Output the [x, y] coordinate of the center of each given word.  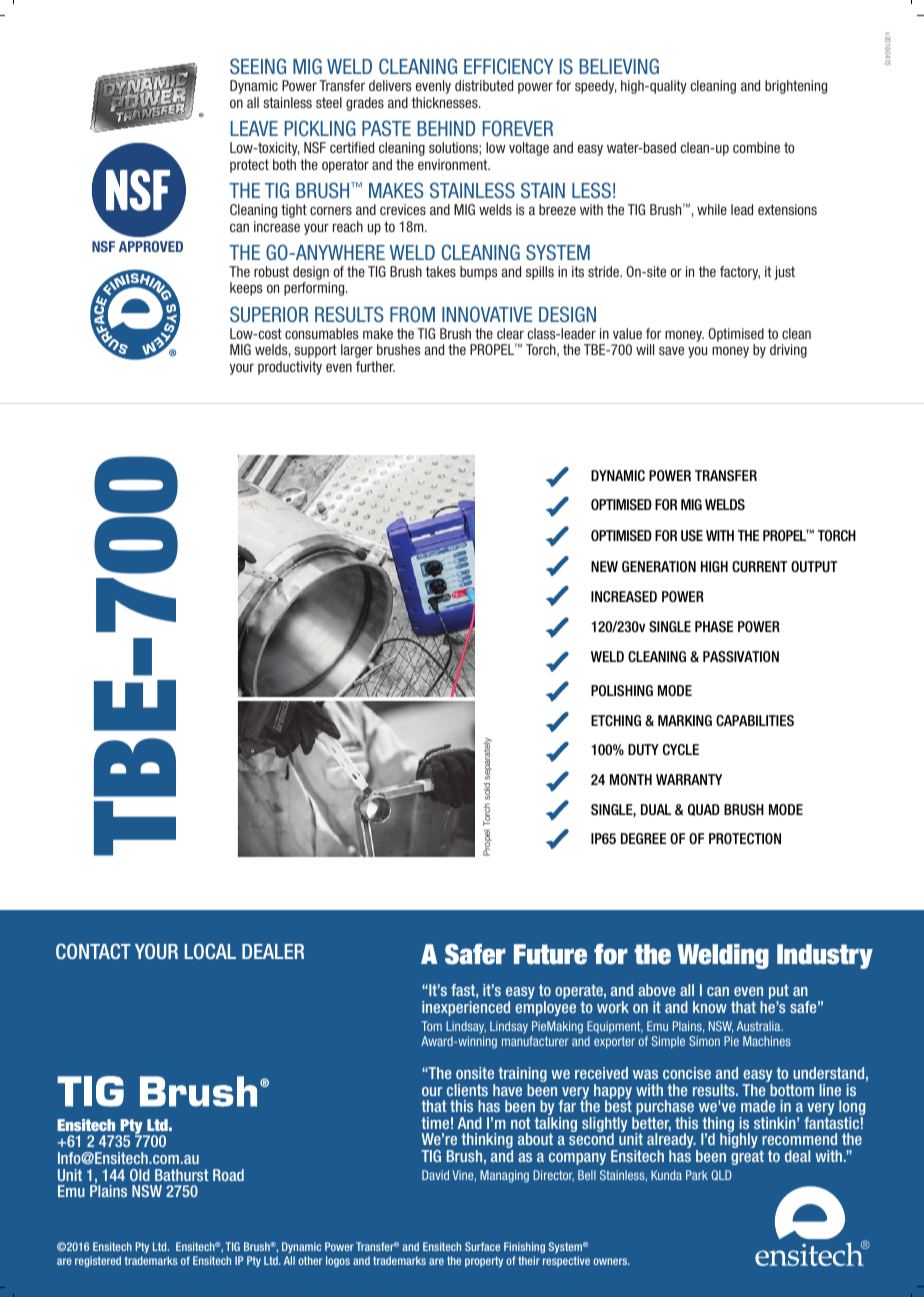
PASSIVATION [741, 656]
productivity [290, 368]
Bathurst [181, 1175]
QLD [721, 1175]
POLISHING [622, 690]
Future [550, 954]
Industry [825, 956]
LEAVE [254, 128]
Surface [482, 1246]
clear [510, 333]
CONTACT [93, 951]
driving [788, 351]
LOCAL [210, 951]
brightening [796, 87]
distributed [484, 85]
